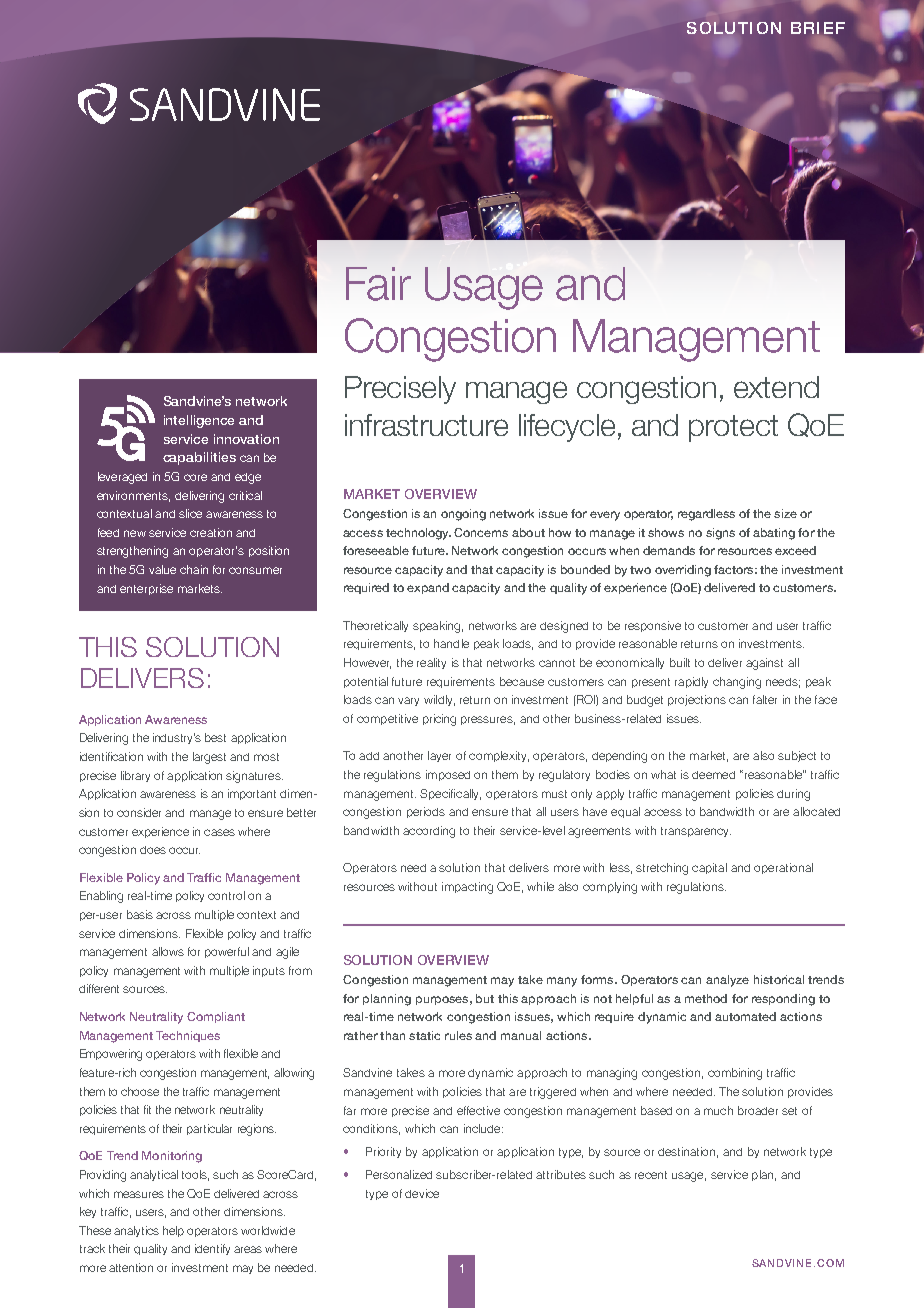 Image resolution: width=924 pixels, height=1308 pixels. I want to click on intelligence, so click(199, 421).
